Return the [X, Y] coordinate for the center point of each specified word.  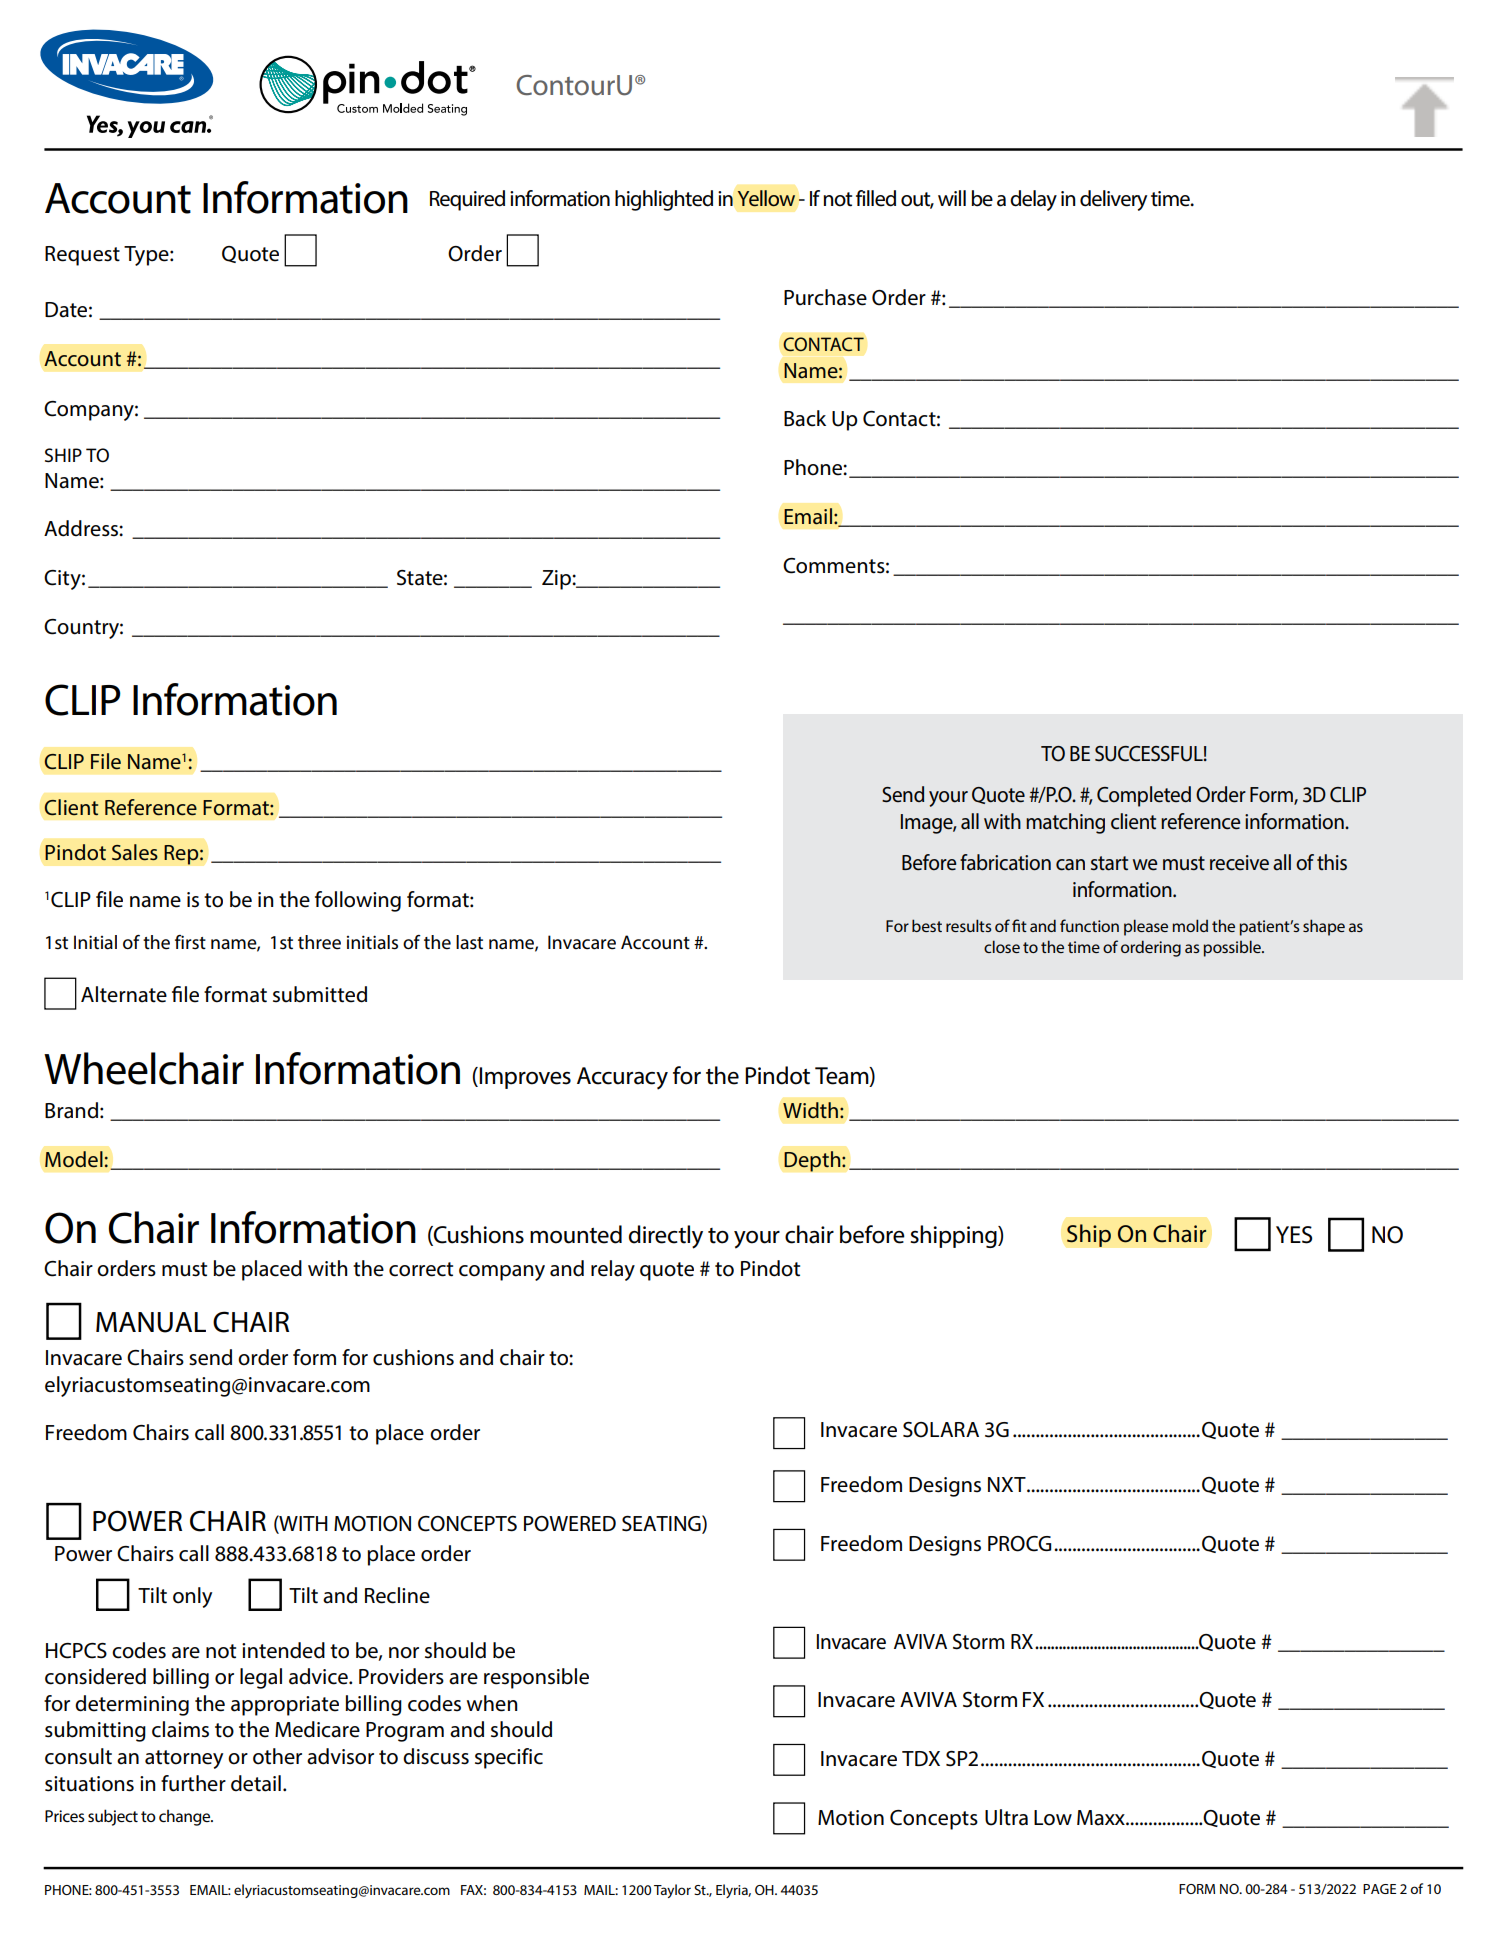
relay [613, 1270]
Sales [135, 852]
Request [82, 256]
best [927, 925]
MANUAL [151, 1322]
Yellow [766, 198]
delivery [1113, 200]
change [185, 1817]
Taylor [672, 1891]
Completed [1144, 796]
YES [1294, 1235]
